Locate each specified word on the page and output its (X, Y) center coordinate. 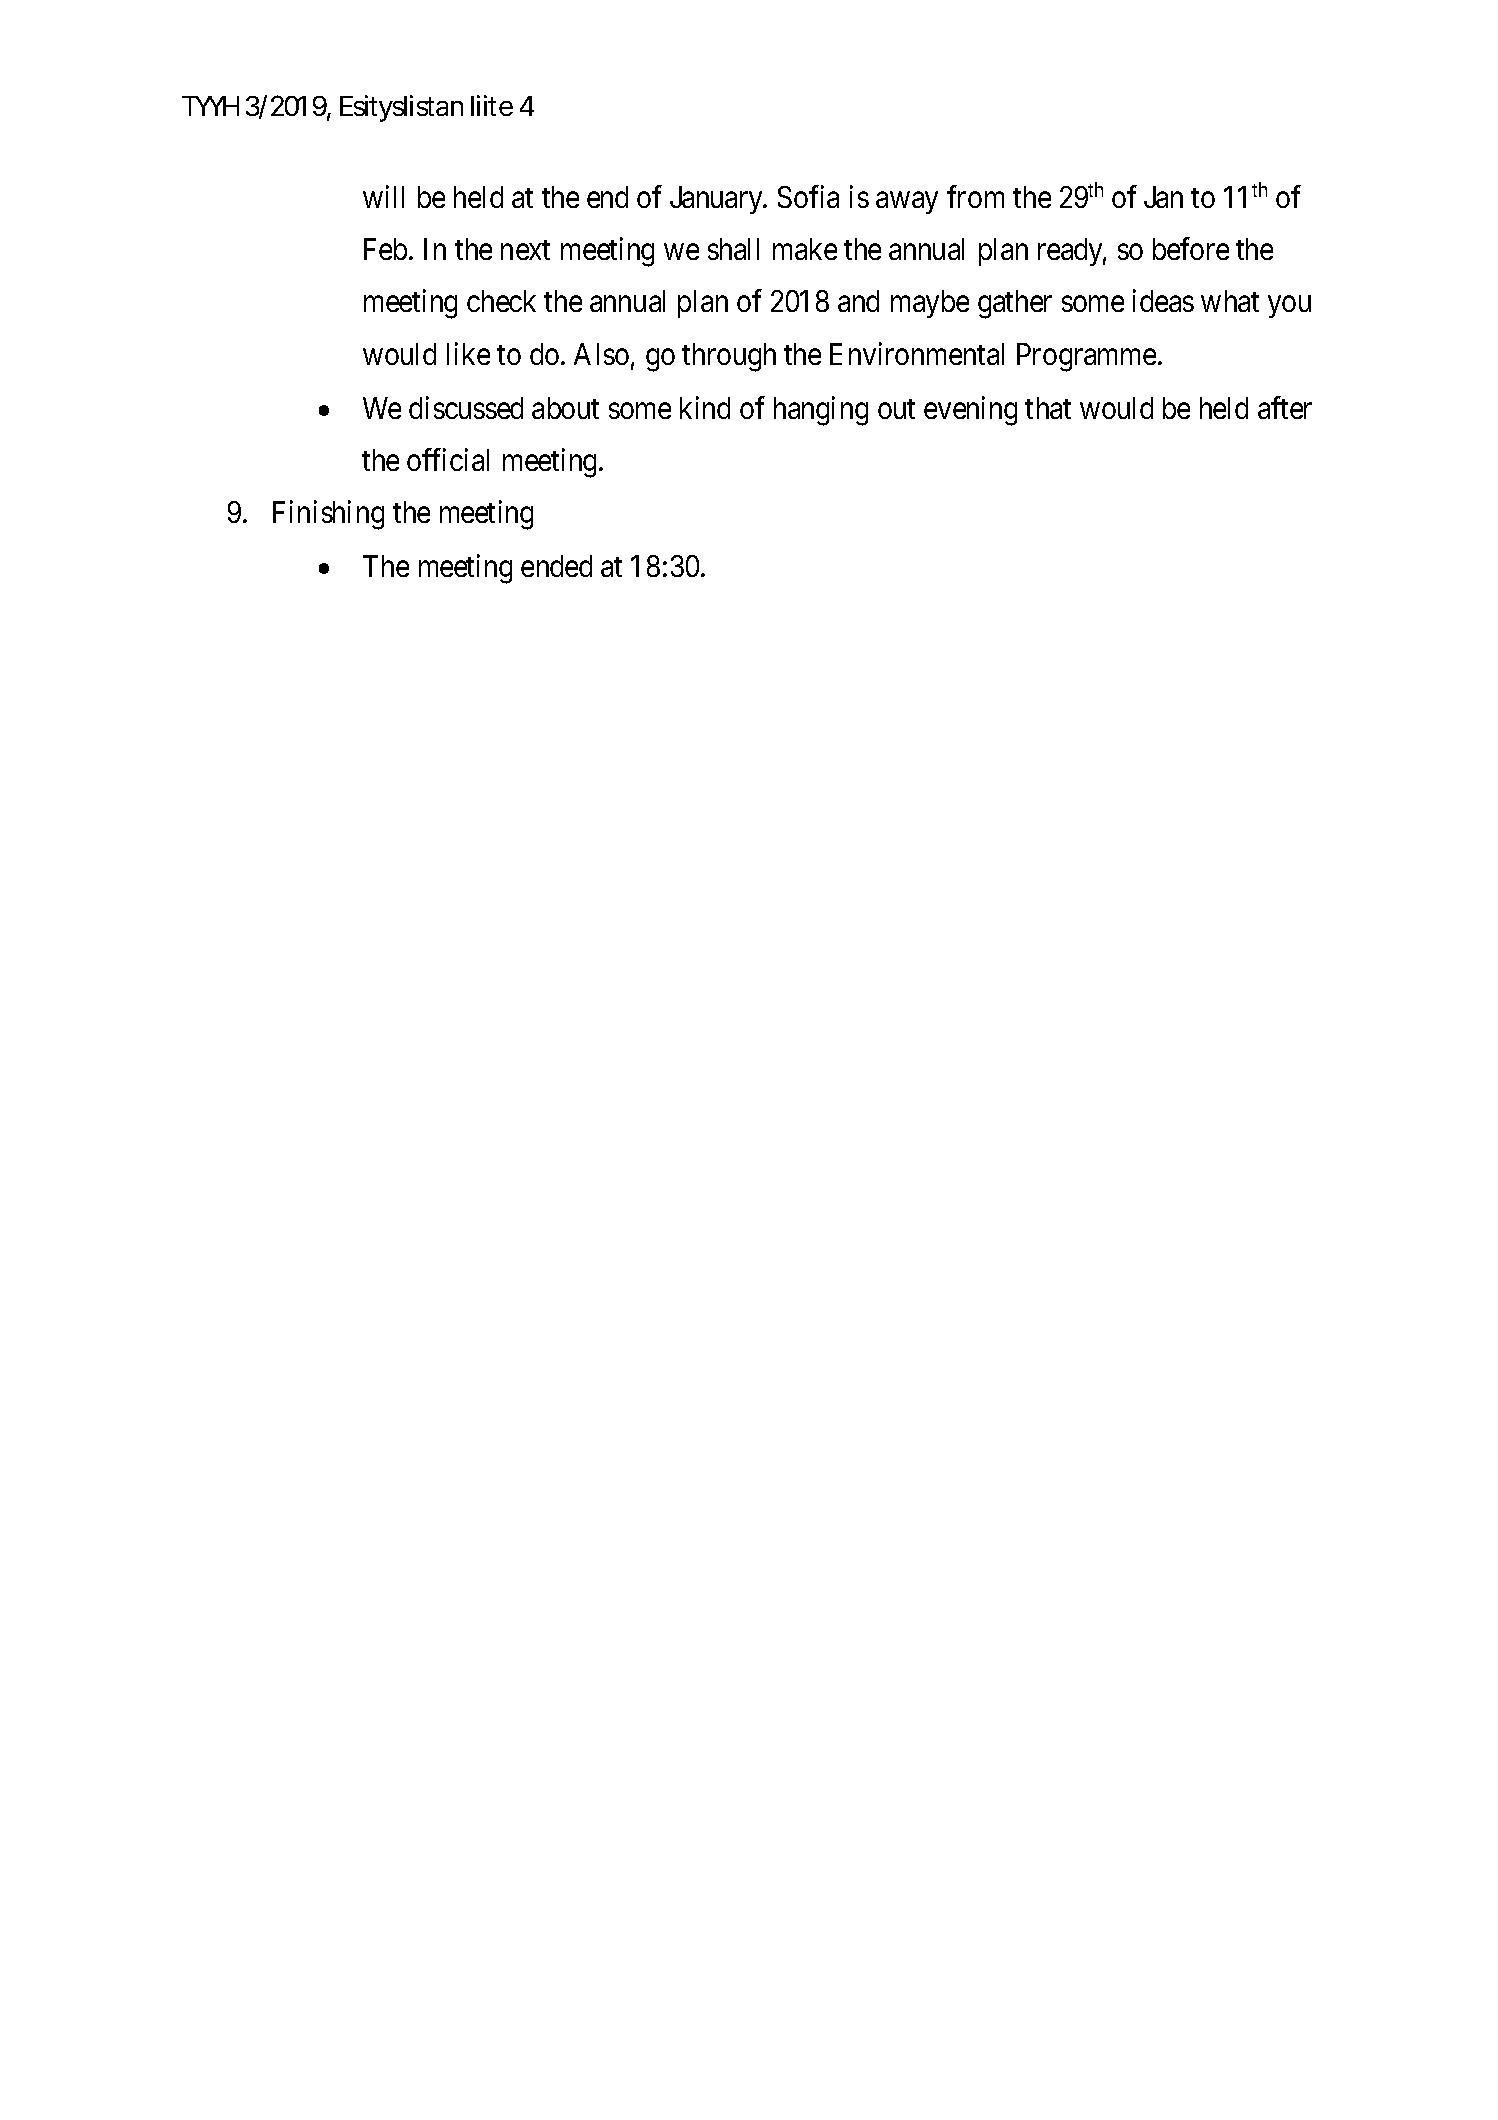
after (1285, 407)
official (448, 459)
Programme (1086, 357)
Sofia (808, 196)
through (729, 357)
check (501, 301)
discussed (466, 407)
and (858, 301)
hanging (821, 411)
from (975, 196)
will (383, 196)
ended (556, 566)
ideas (1163, 300)
